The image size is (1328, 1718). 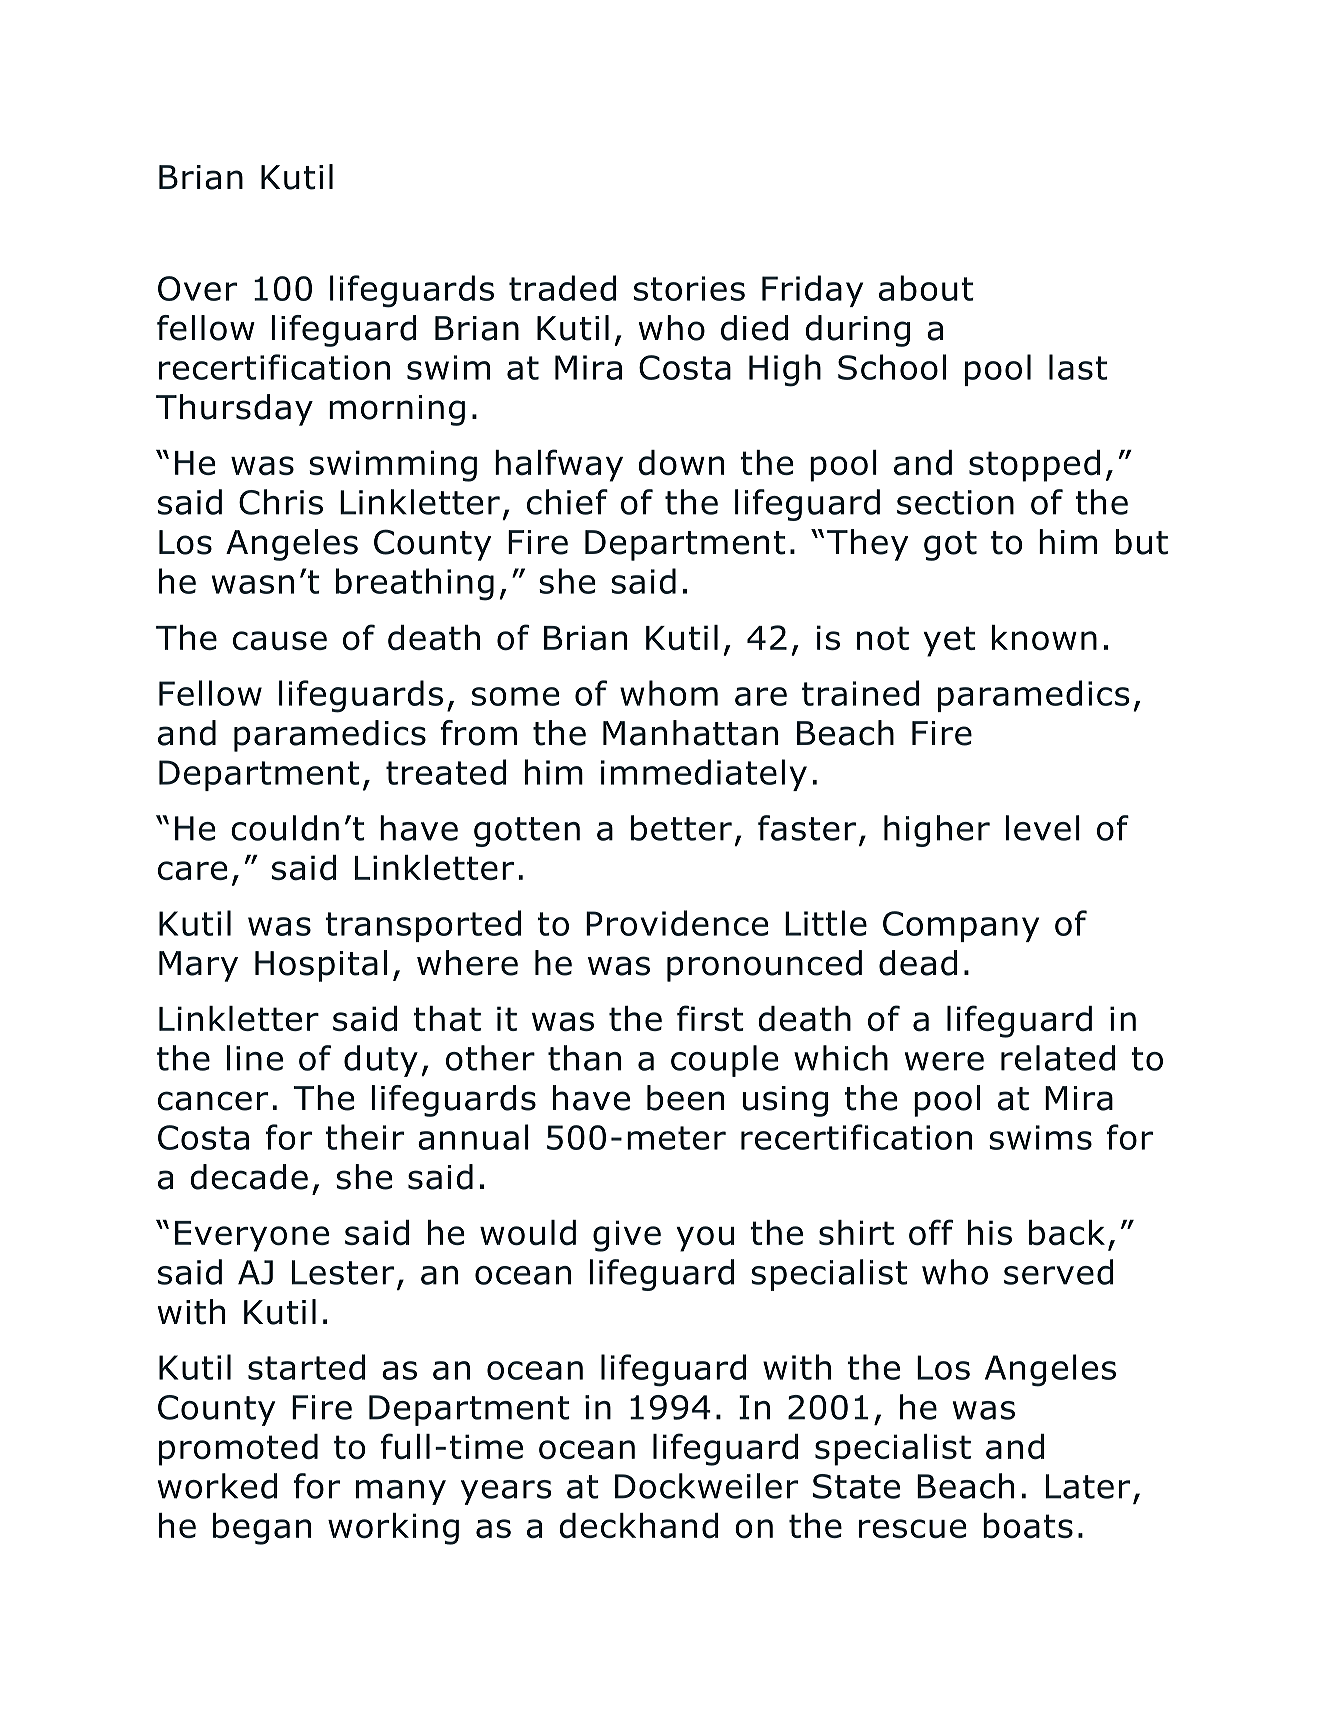 I want to click on treated, so click(x=446, y=772).
